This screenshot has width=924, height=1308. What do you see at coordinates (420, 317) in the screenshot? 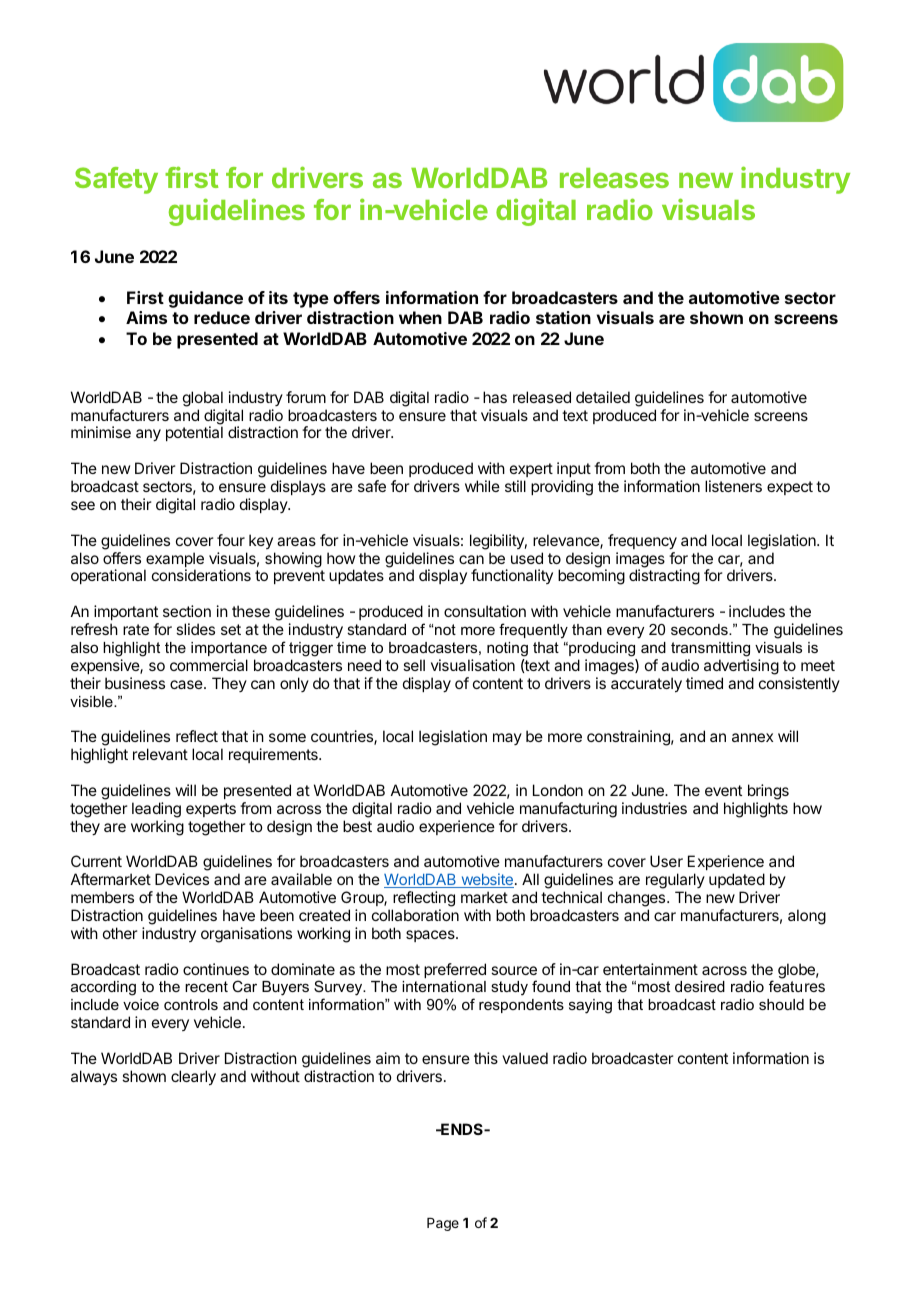
I see `when` at bounding box center [420, 317].
